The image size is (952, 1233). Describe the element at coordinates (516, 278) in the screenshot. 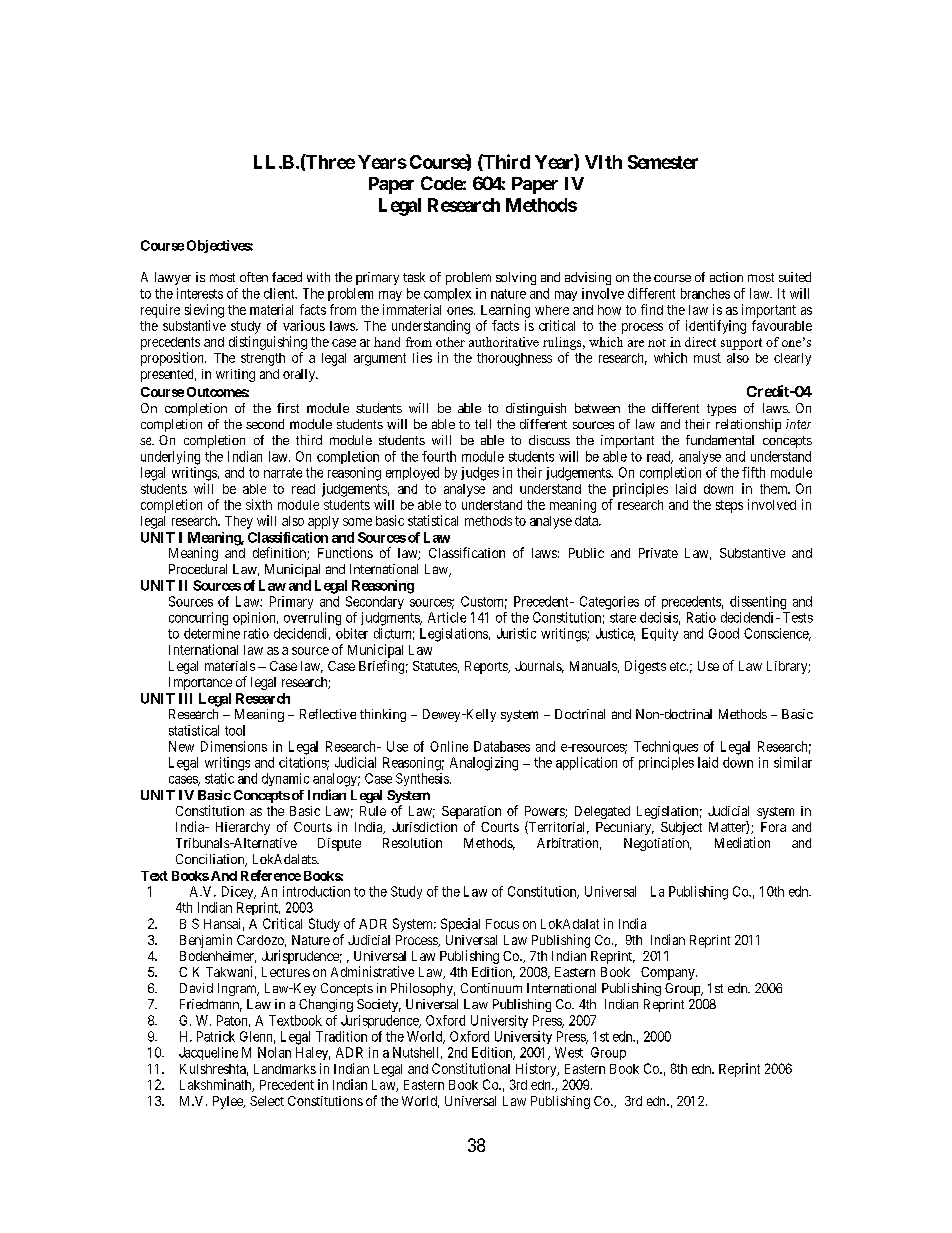

I see `solving` at that location.
